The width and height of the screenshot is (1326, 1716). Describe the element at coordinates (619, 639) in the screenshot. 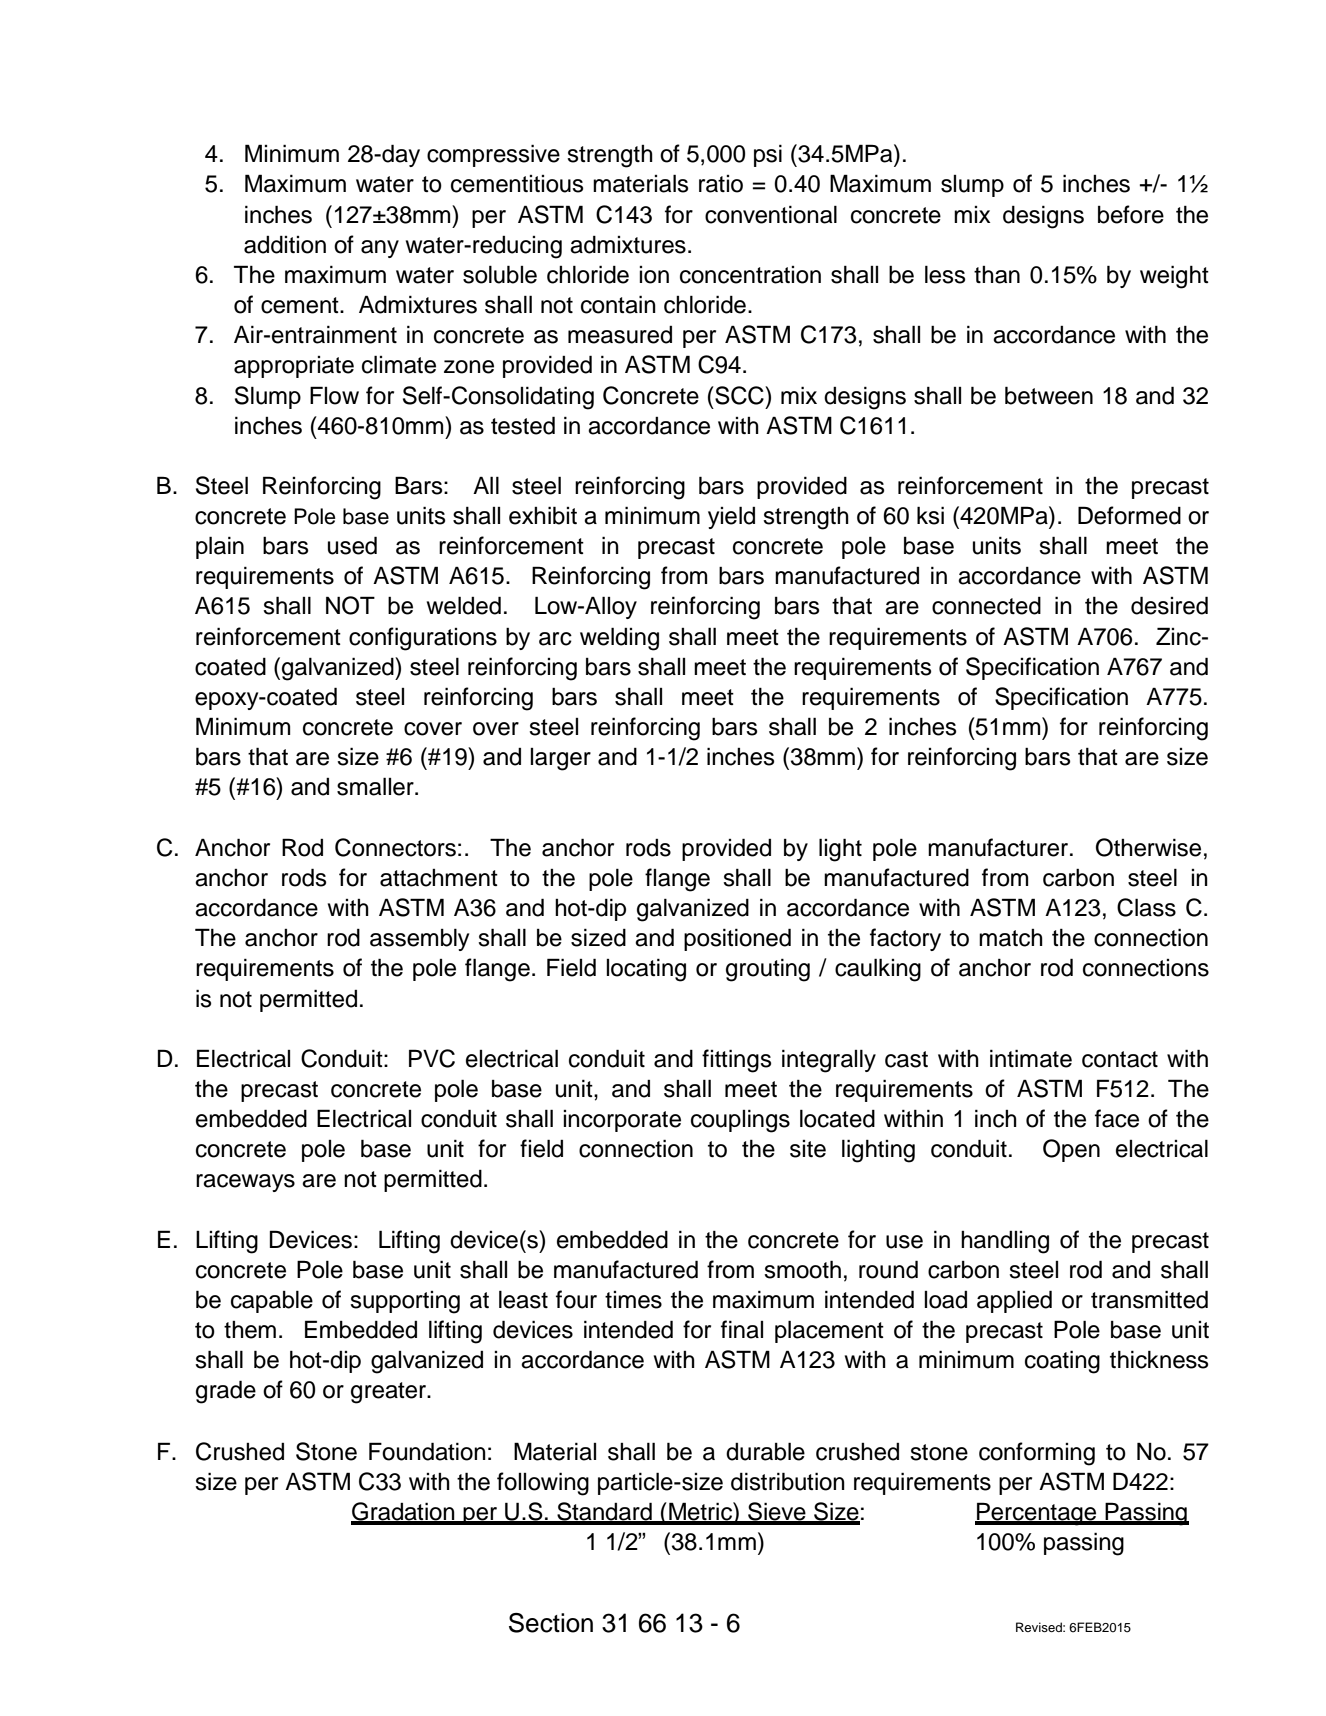

I see `welding` at that location.
